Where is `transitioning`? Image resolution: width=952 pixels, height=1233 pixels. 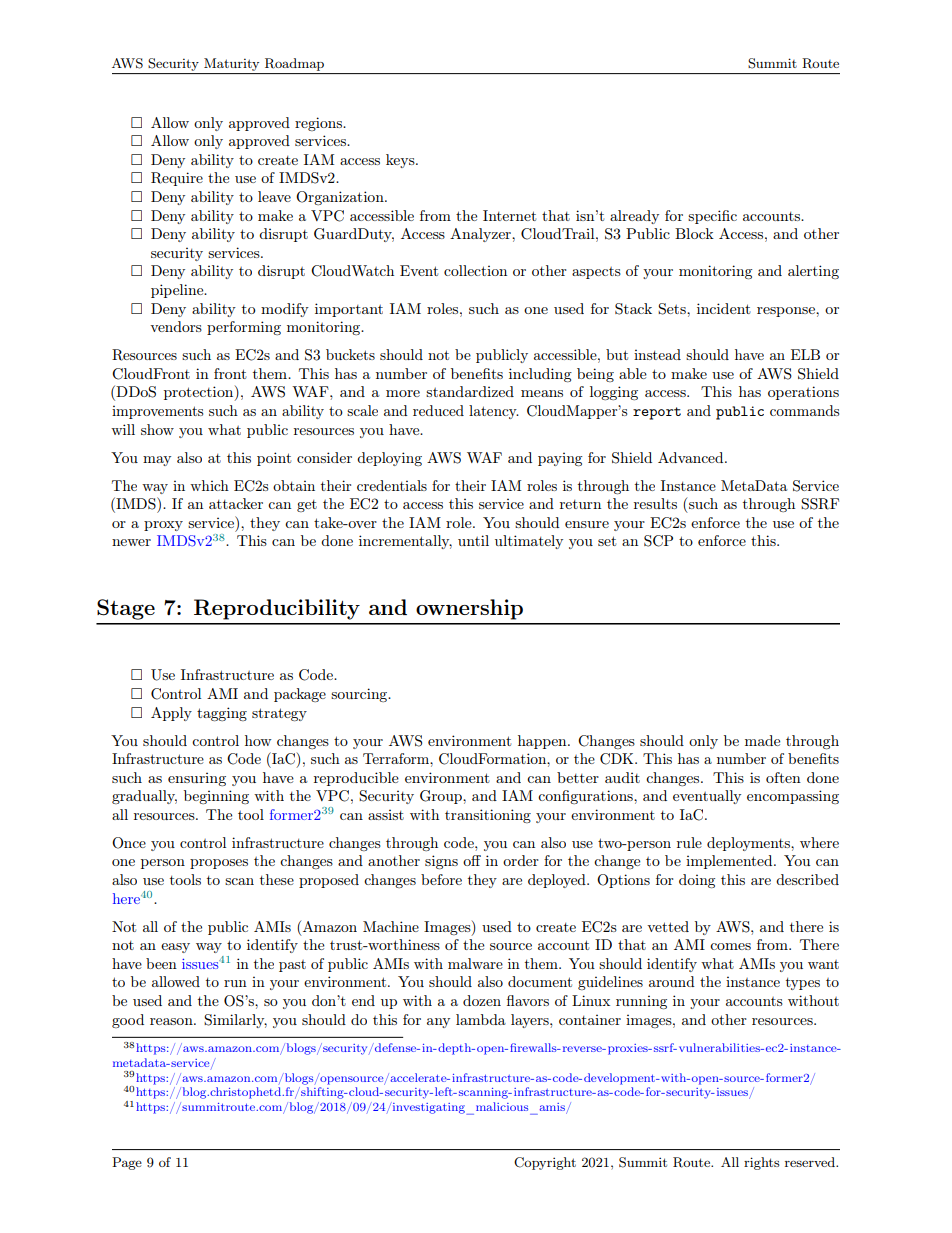
transitioning is located at coordinates (488, 816).
